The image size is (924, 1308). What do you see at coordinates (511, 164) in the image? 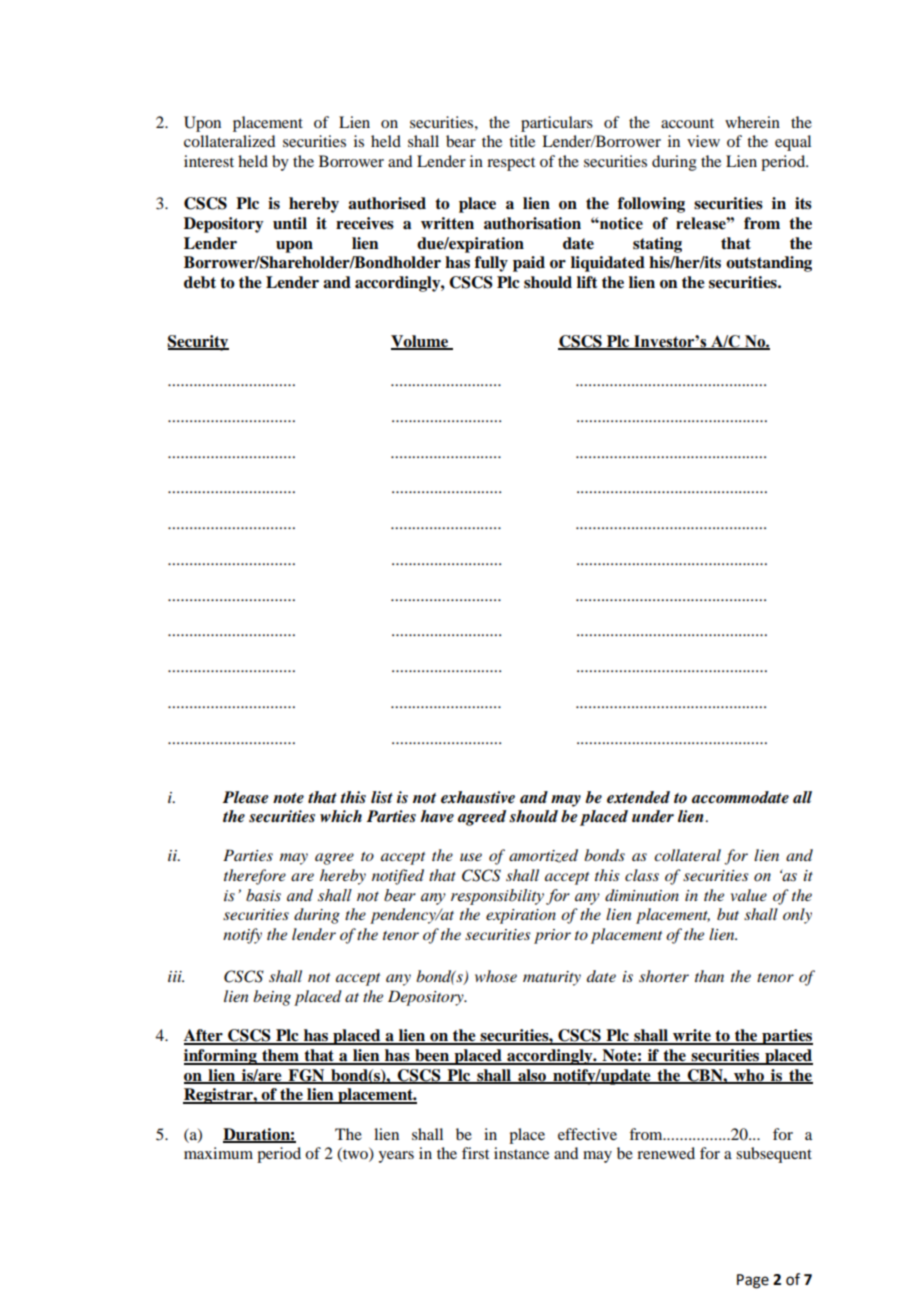
I see `respect` at bounding box center [511, 164].
